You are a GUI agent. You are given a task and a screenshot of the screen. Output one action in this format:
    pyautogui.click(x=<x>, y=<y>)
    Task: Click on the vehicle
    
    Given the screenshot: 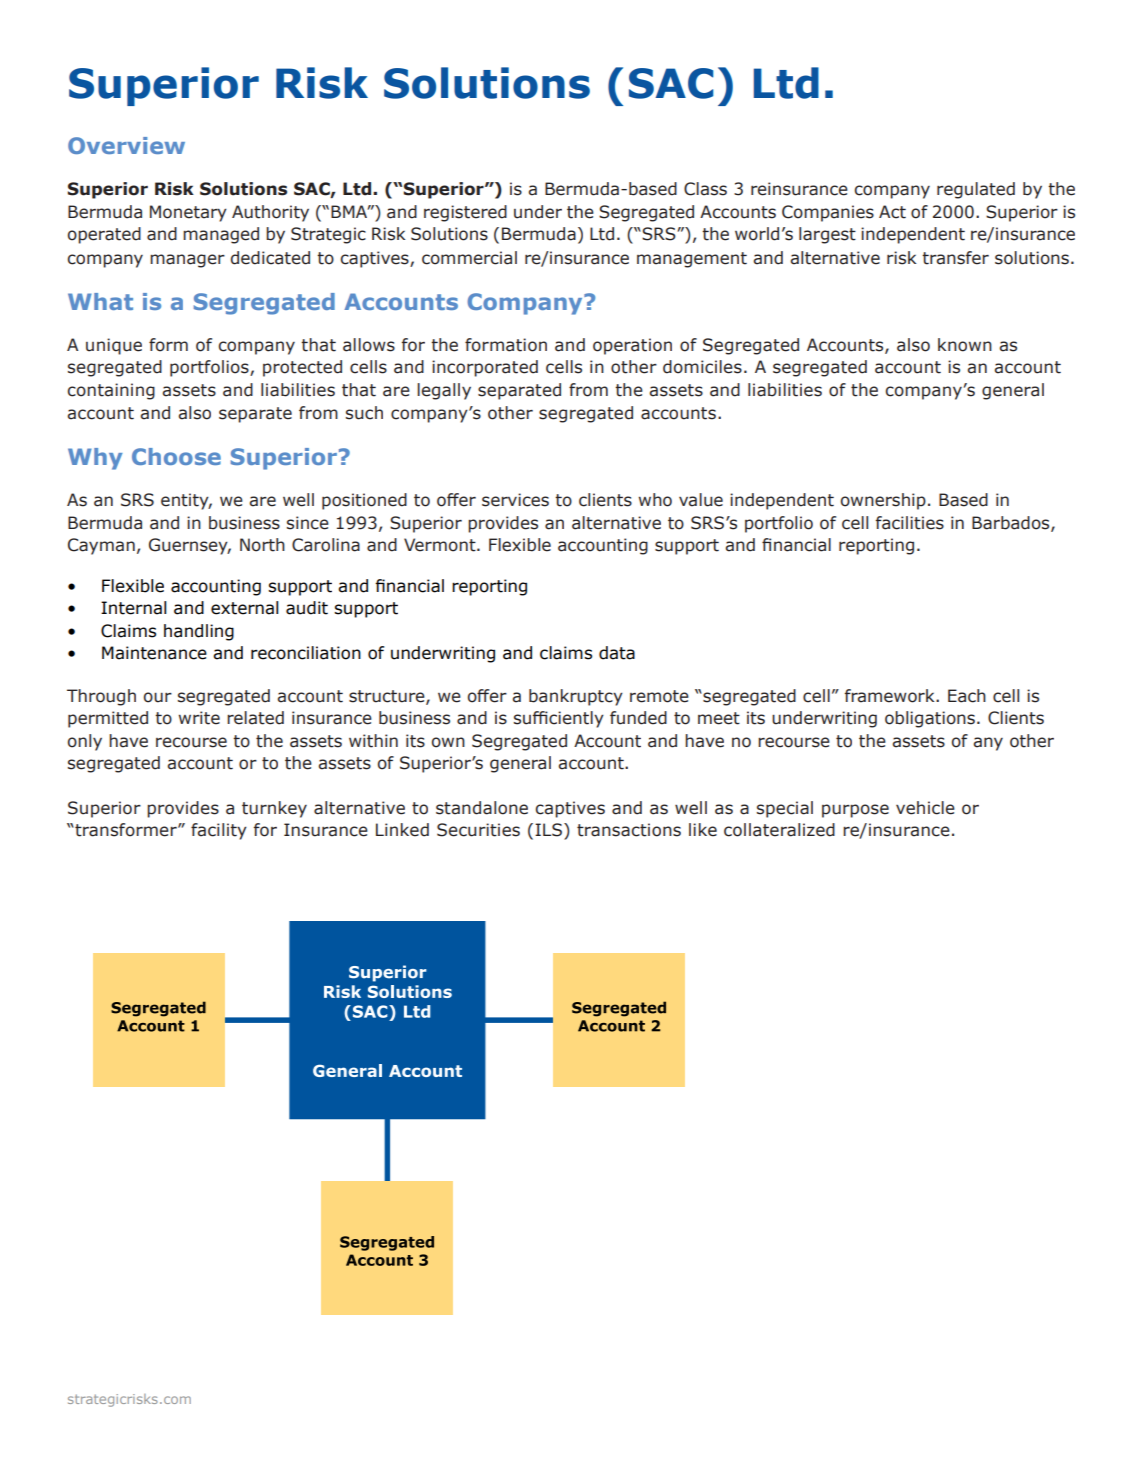 What is the action you would take?
    pyautogui.click(x=925, y=808)
